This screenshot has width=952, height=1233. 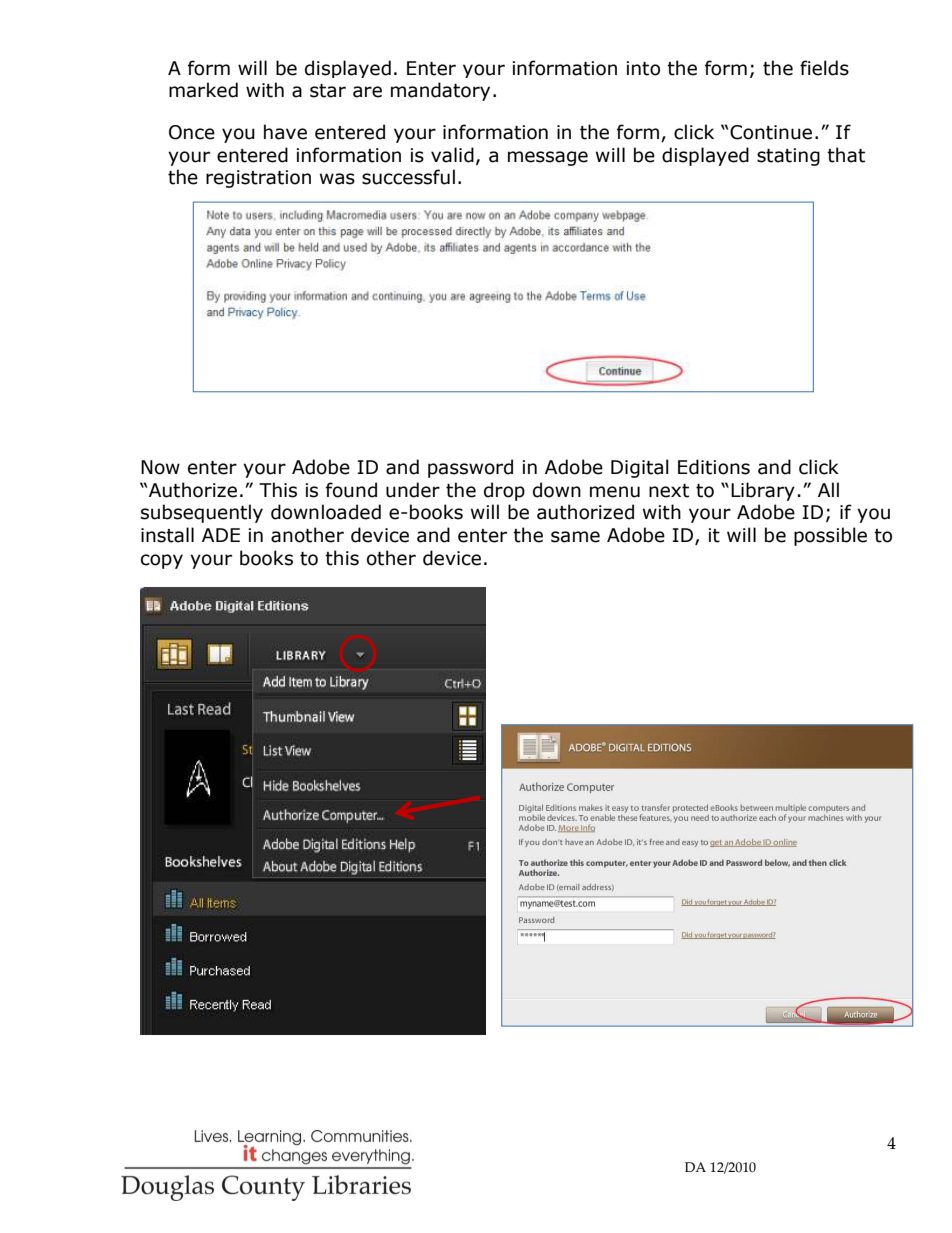 What do you see at coordinates (160, 467) in the screenshot?
I see `Now` at bounding box center [160, 467].
